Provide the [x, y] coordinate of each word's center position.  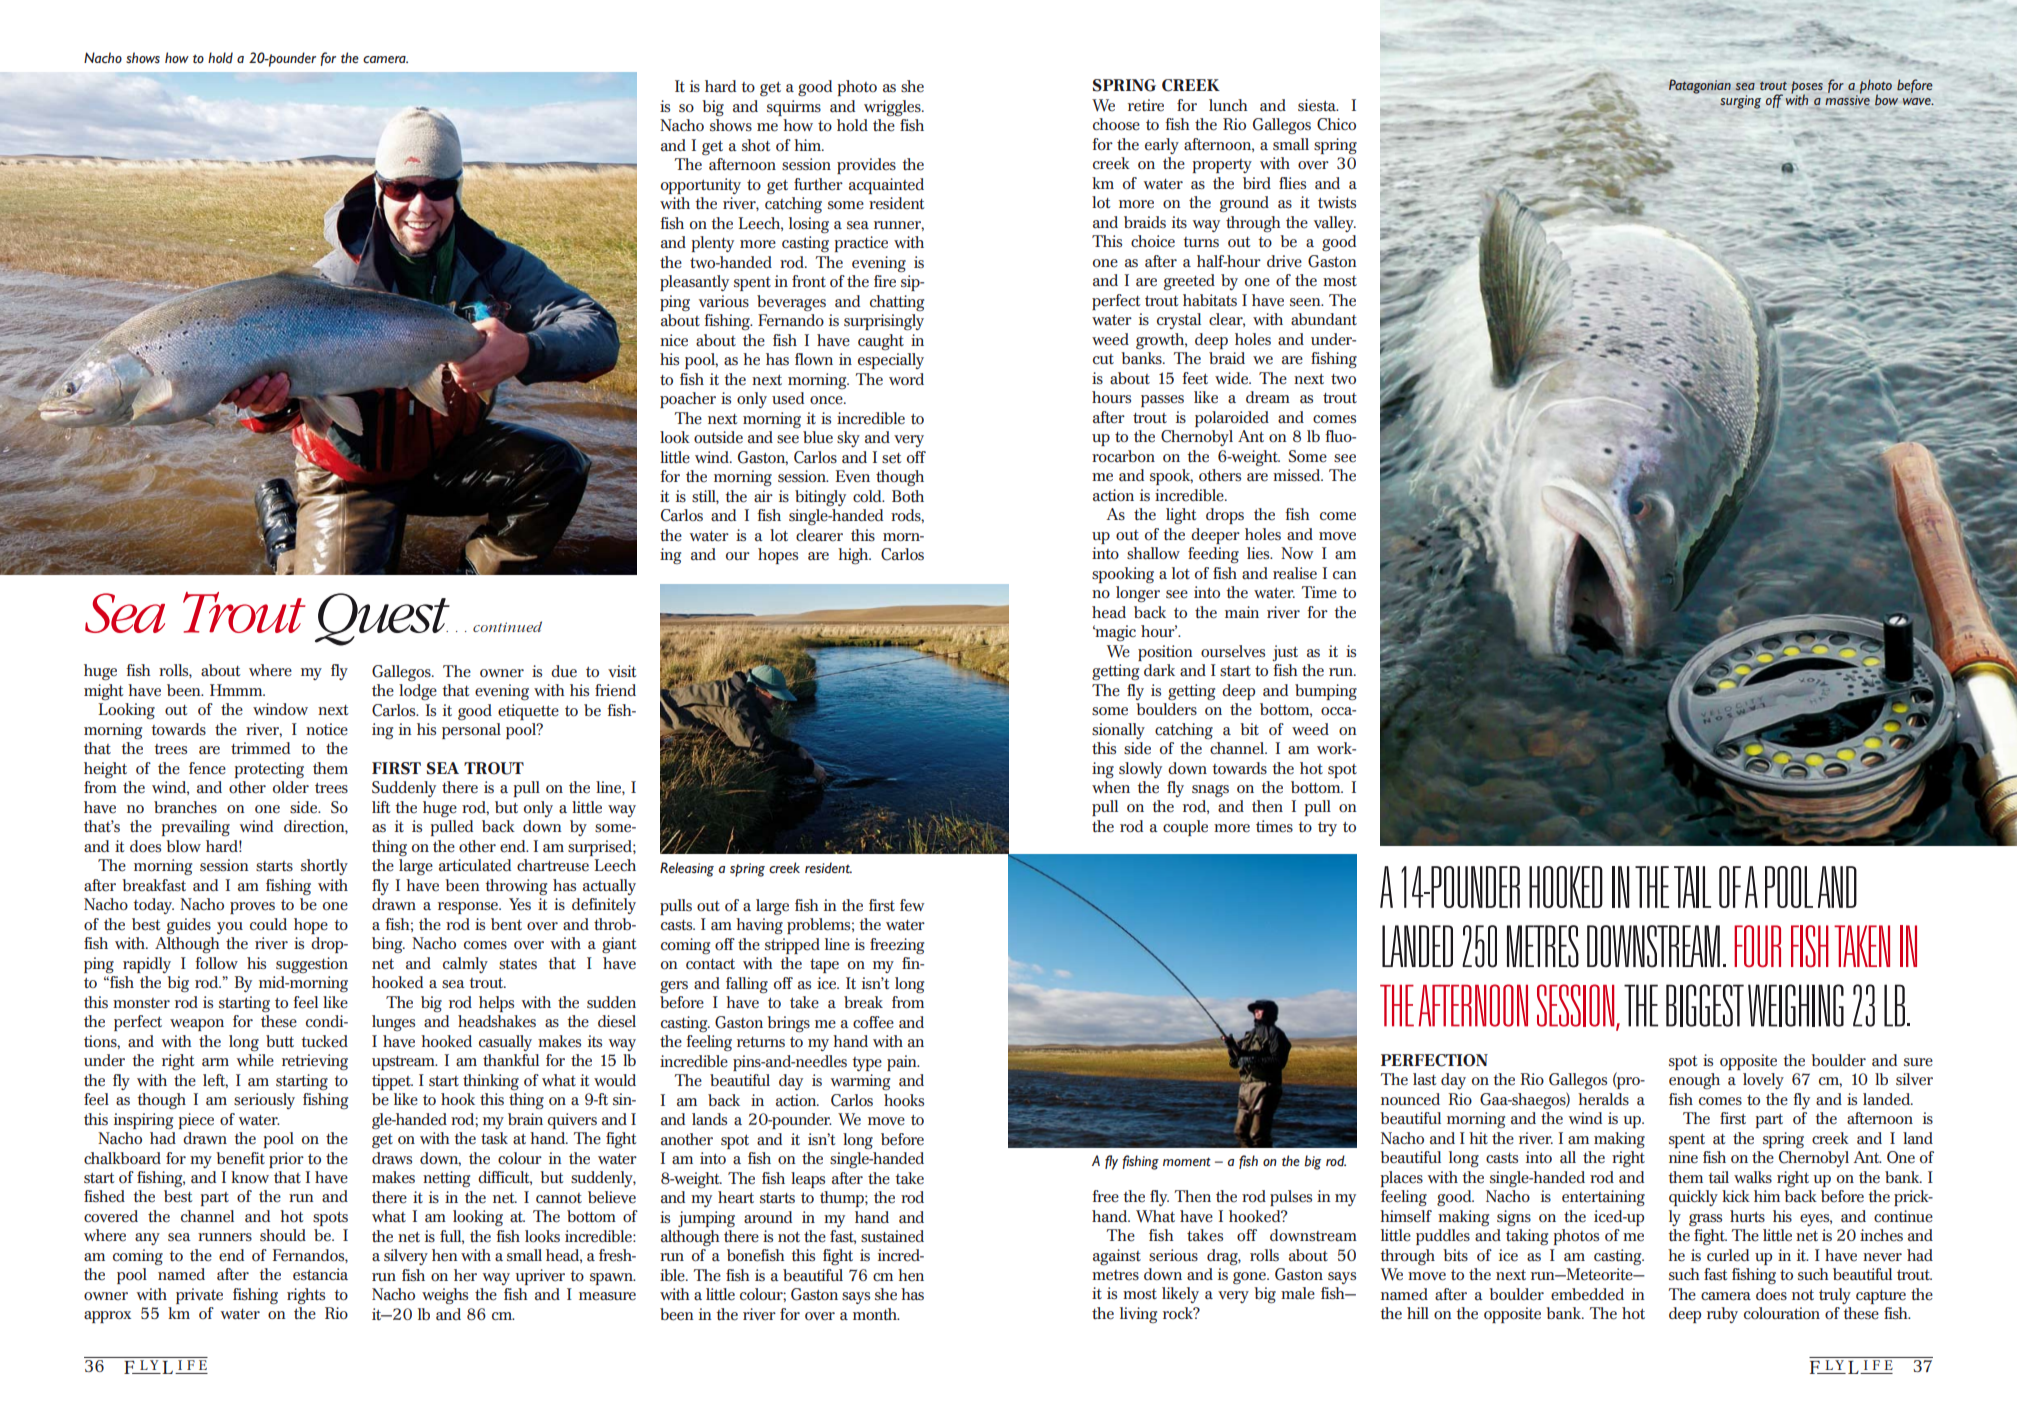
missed [1298, 475]
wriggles [893, 108]
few [912, 905]
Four [1757, 946]
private [199, 1296]
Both [908, 496]
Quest [382, 619]
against [1117, 1257]
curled [1728, 1255]
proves [252, 908]
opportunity [701, 186]
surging [1740, 102]
